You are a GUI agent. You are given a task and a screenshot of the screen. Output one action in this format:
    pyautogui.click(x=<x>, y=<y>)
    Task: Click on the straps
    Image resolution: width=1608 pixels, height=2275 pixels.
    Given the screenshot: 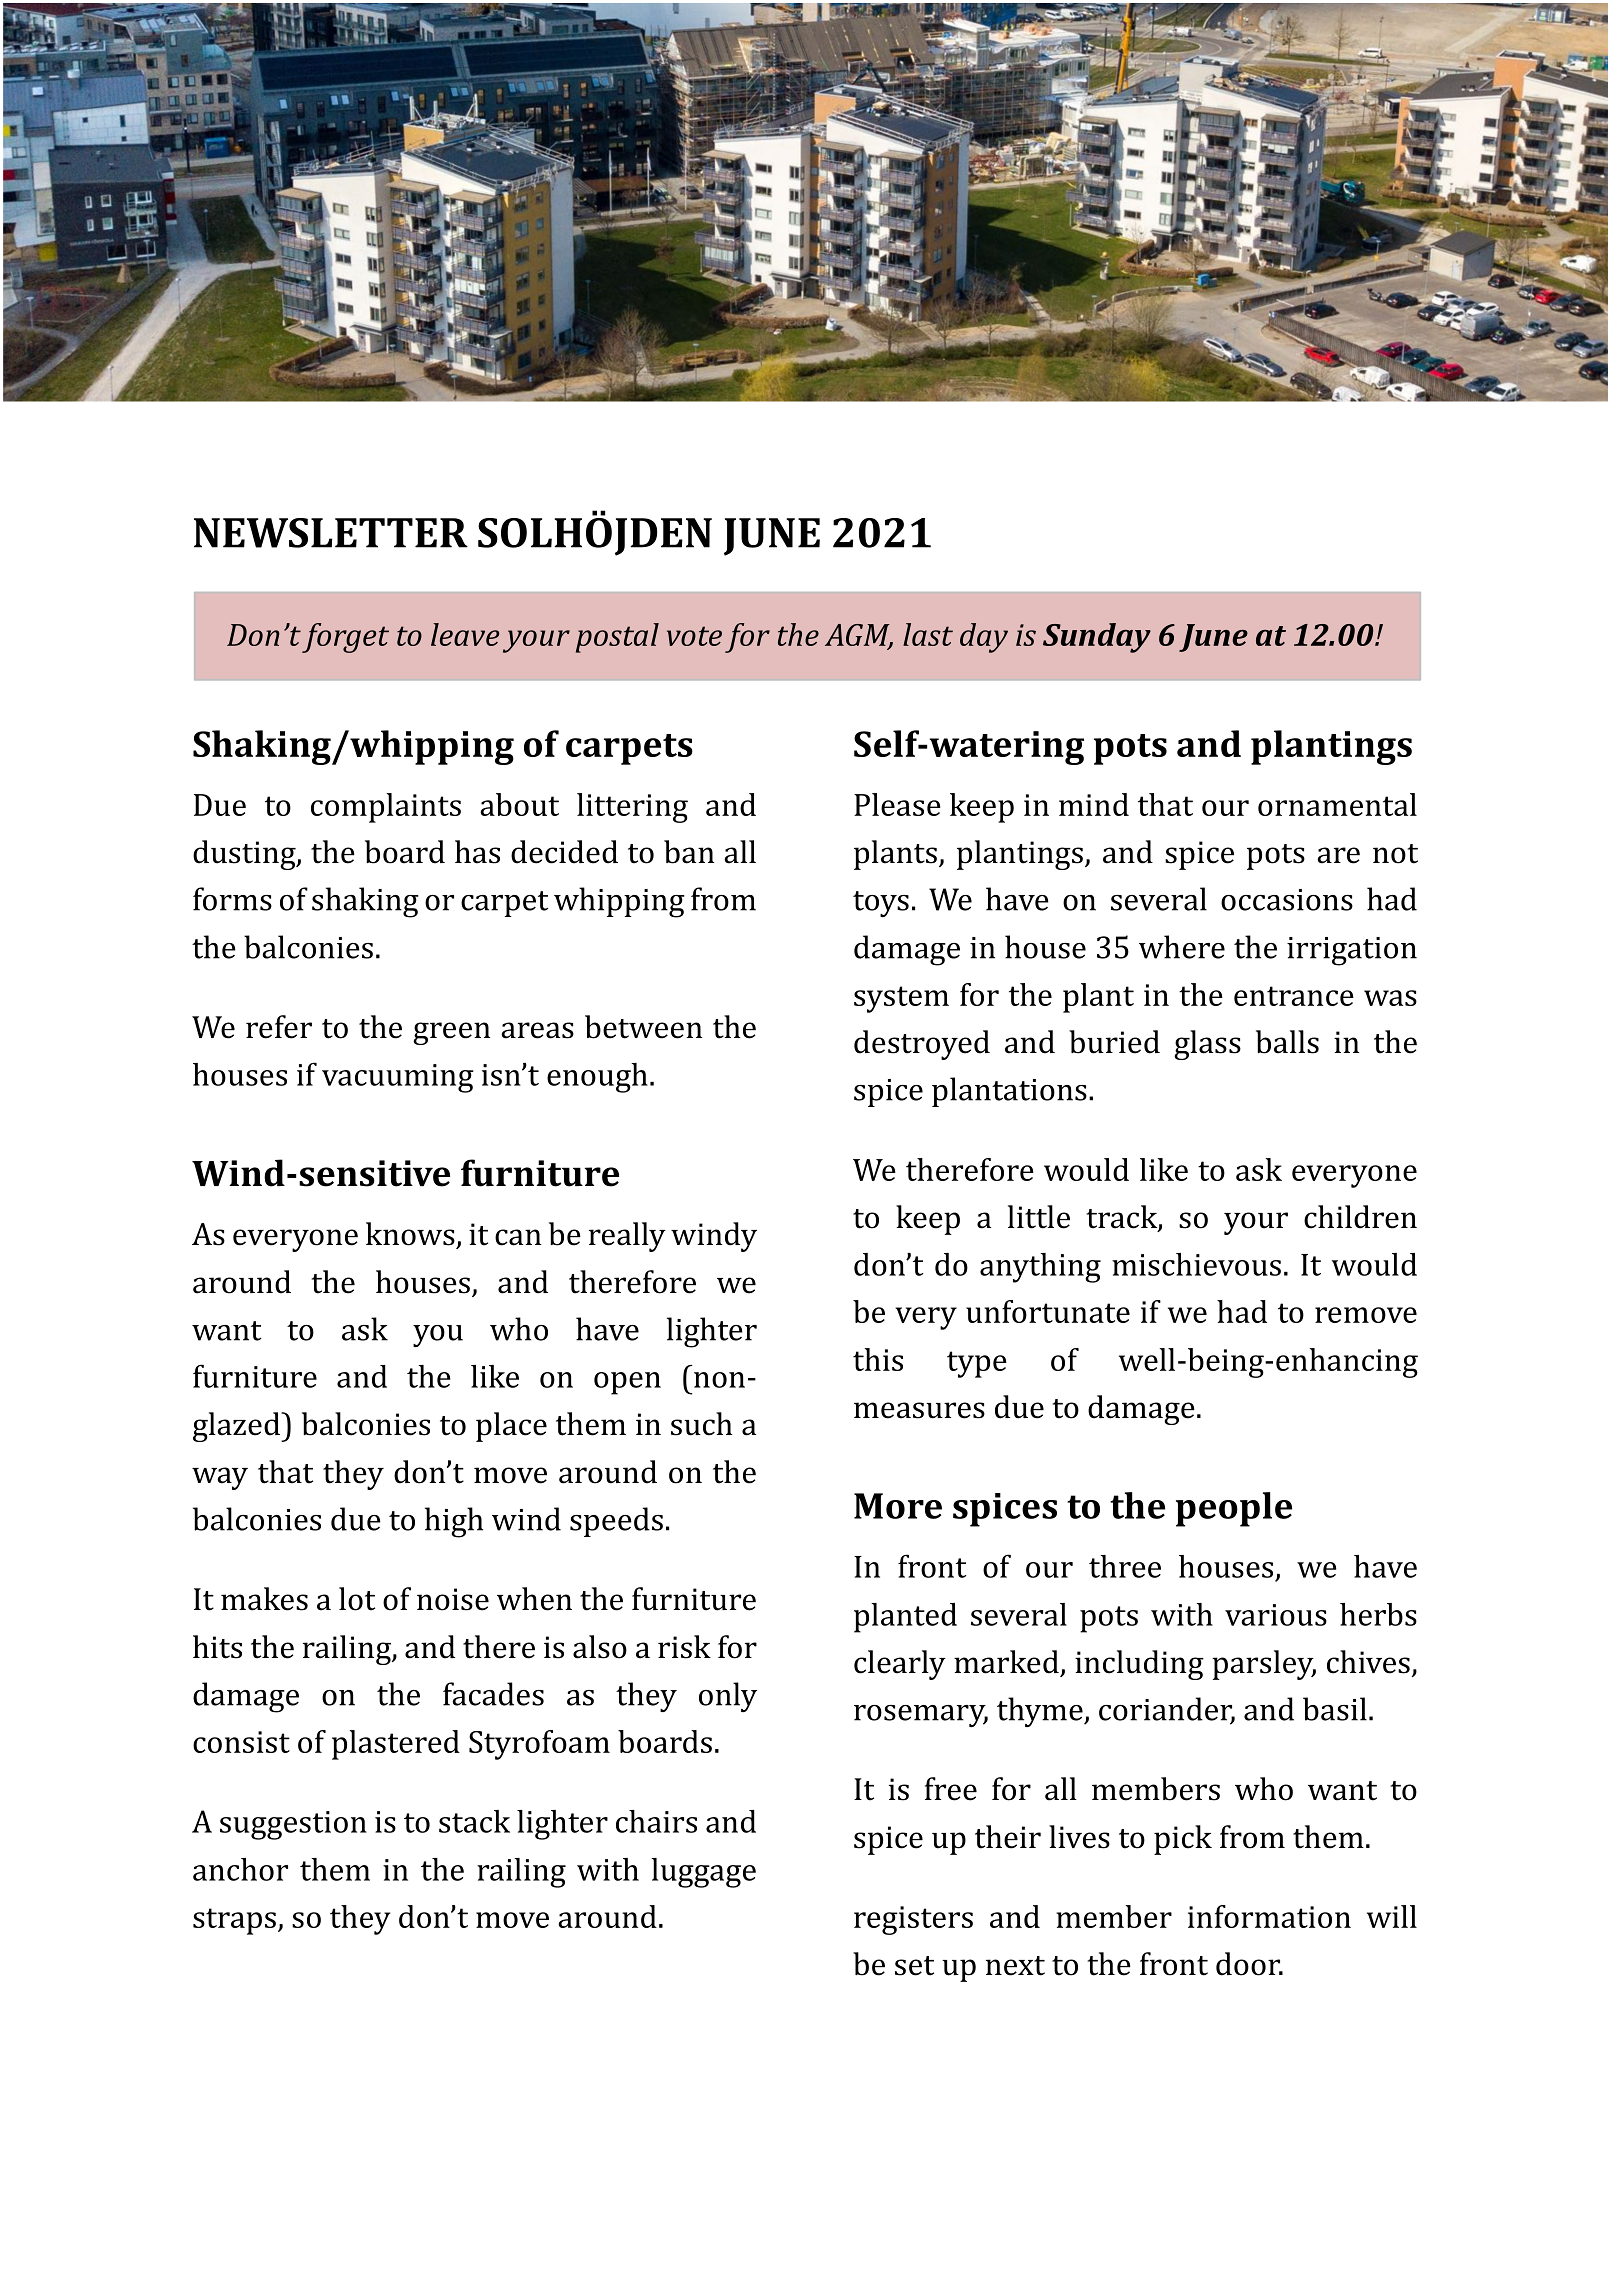 What is the action you would take?
    pyautogui.click(x=236, y=1921)
